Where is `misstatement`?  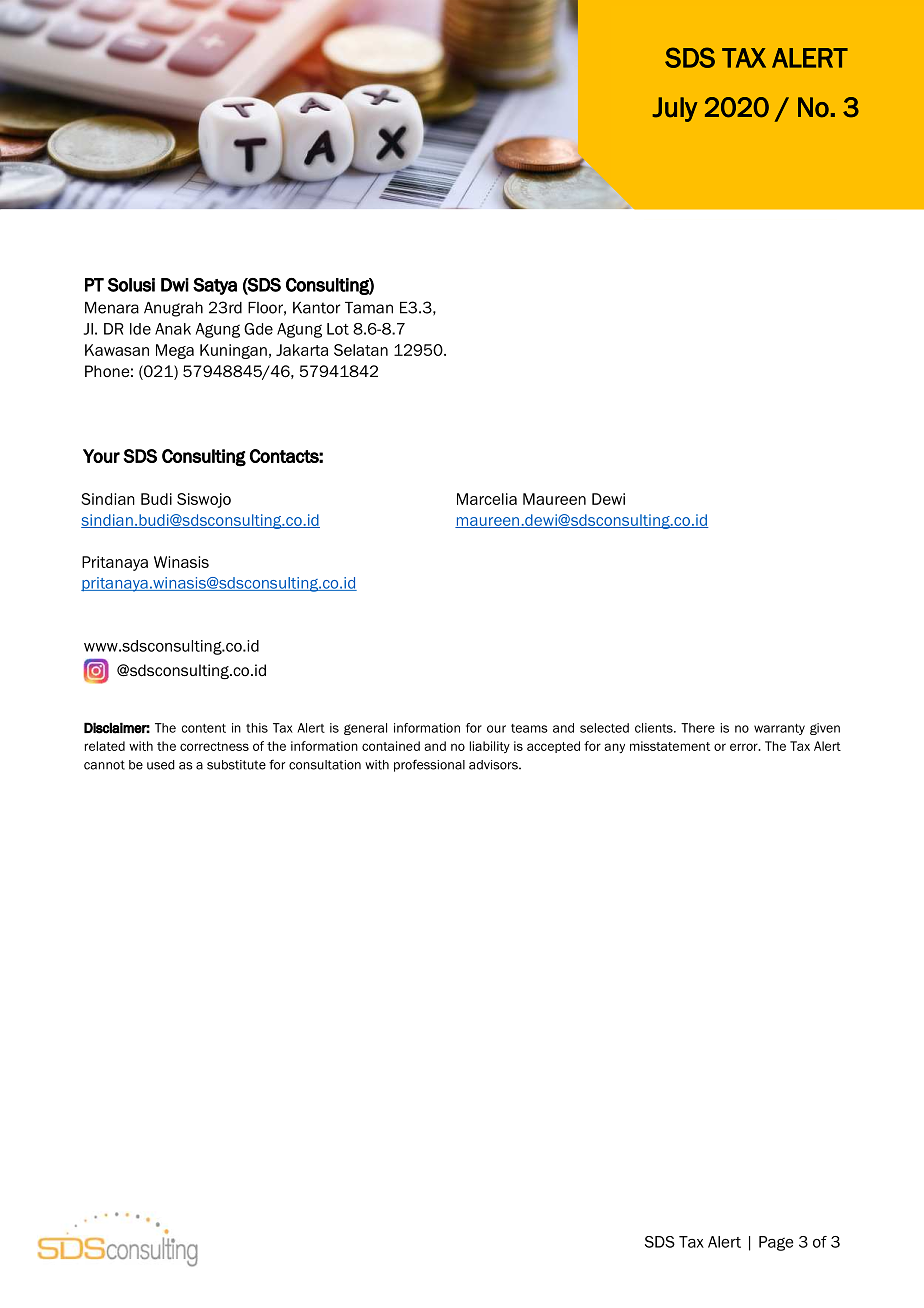 misstatement is located at coordinates (670, 746).
